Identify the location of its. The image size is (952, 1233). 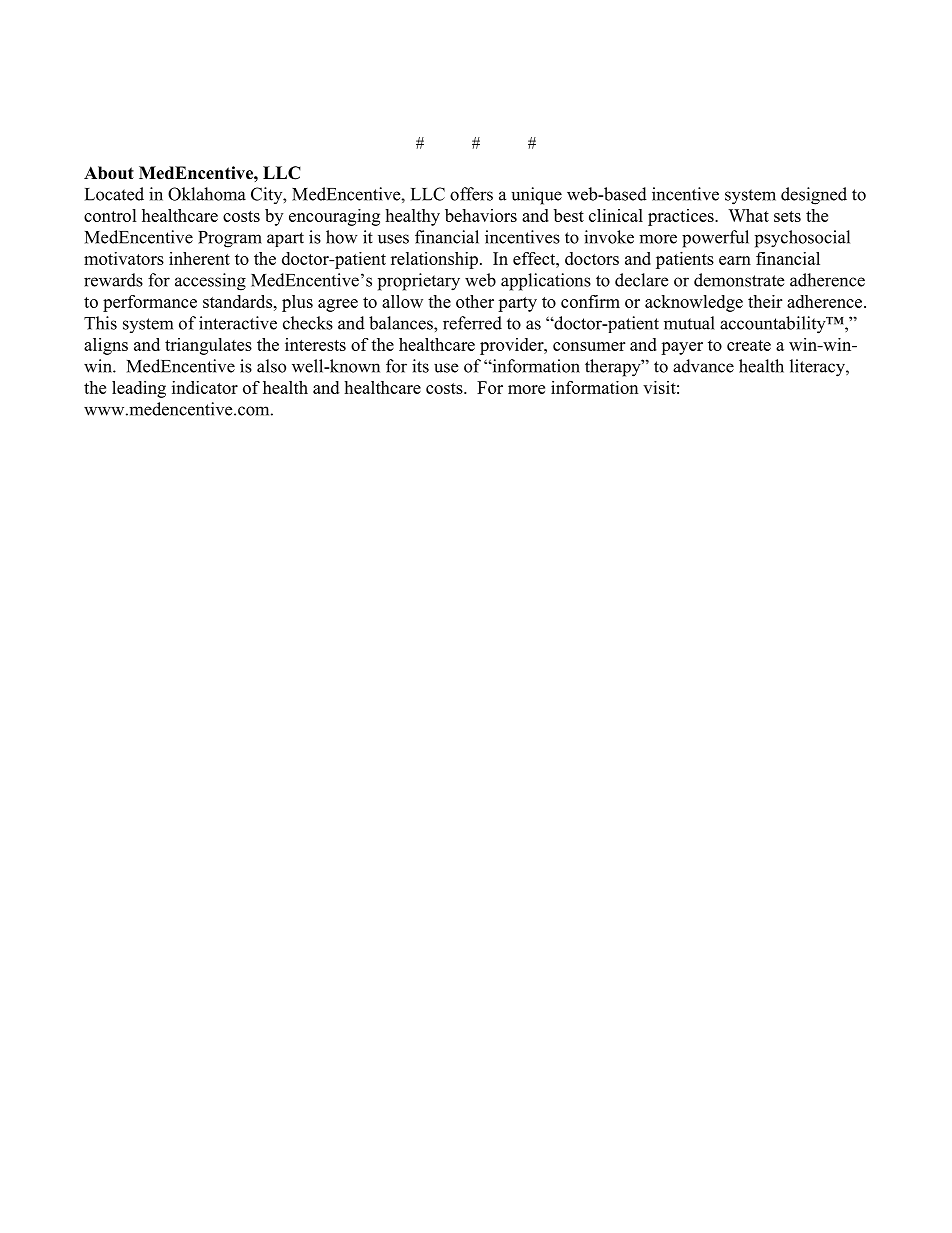
(420, 366).
